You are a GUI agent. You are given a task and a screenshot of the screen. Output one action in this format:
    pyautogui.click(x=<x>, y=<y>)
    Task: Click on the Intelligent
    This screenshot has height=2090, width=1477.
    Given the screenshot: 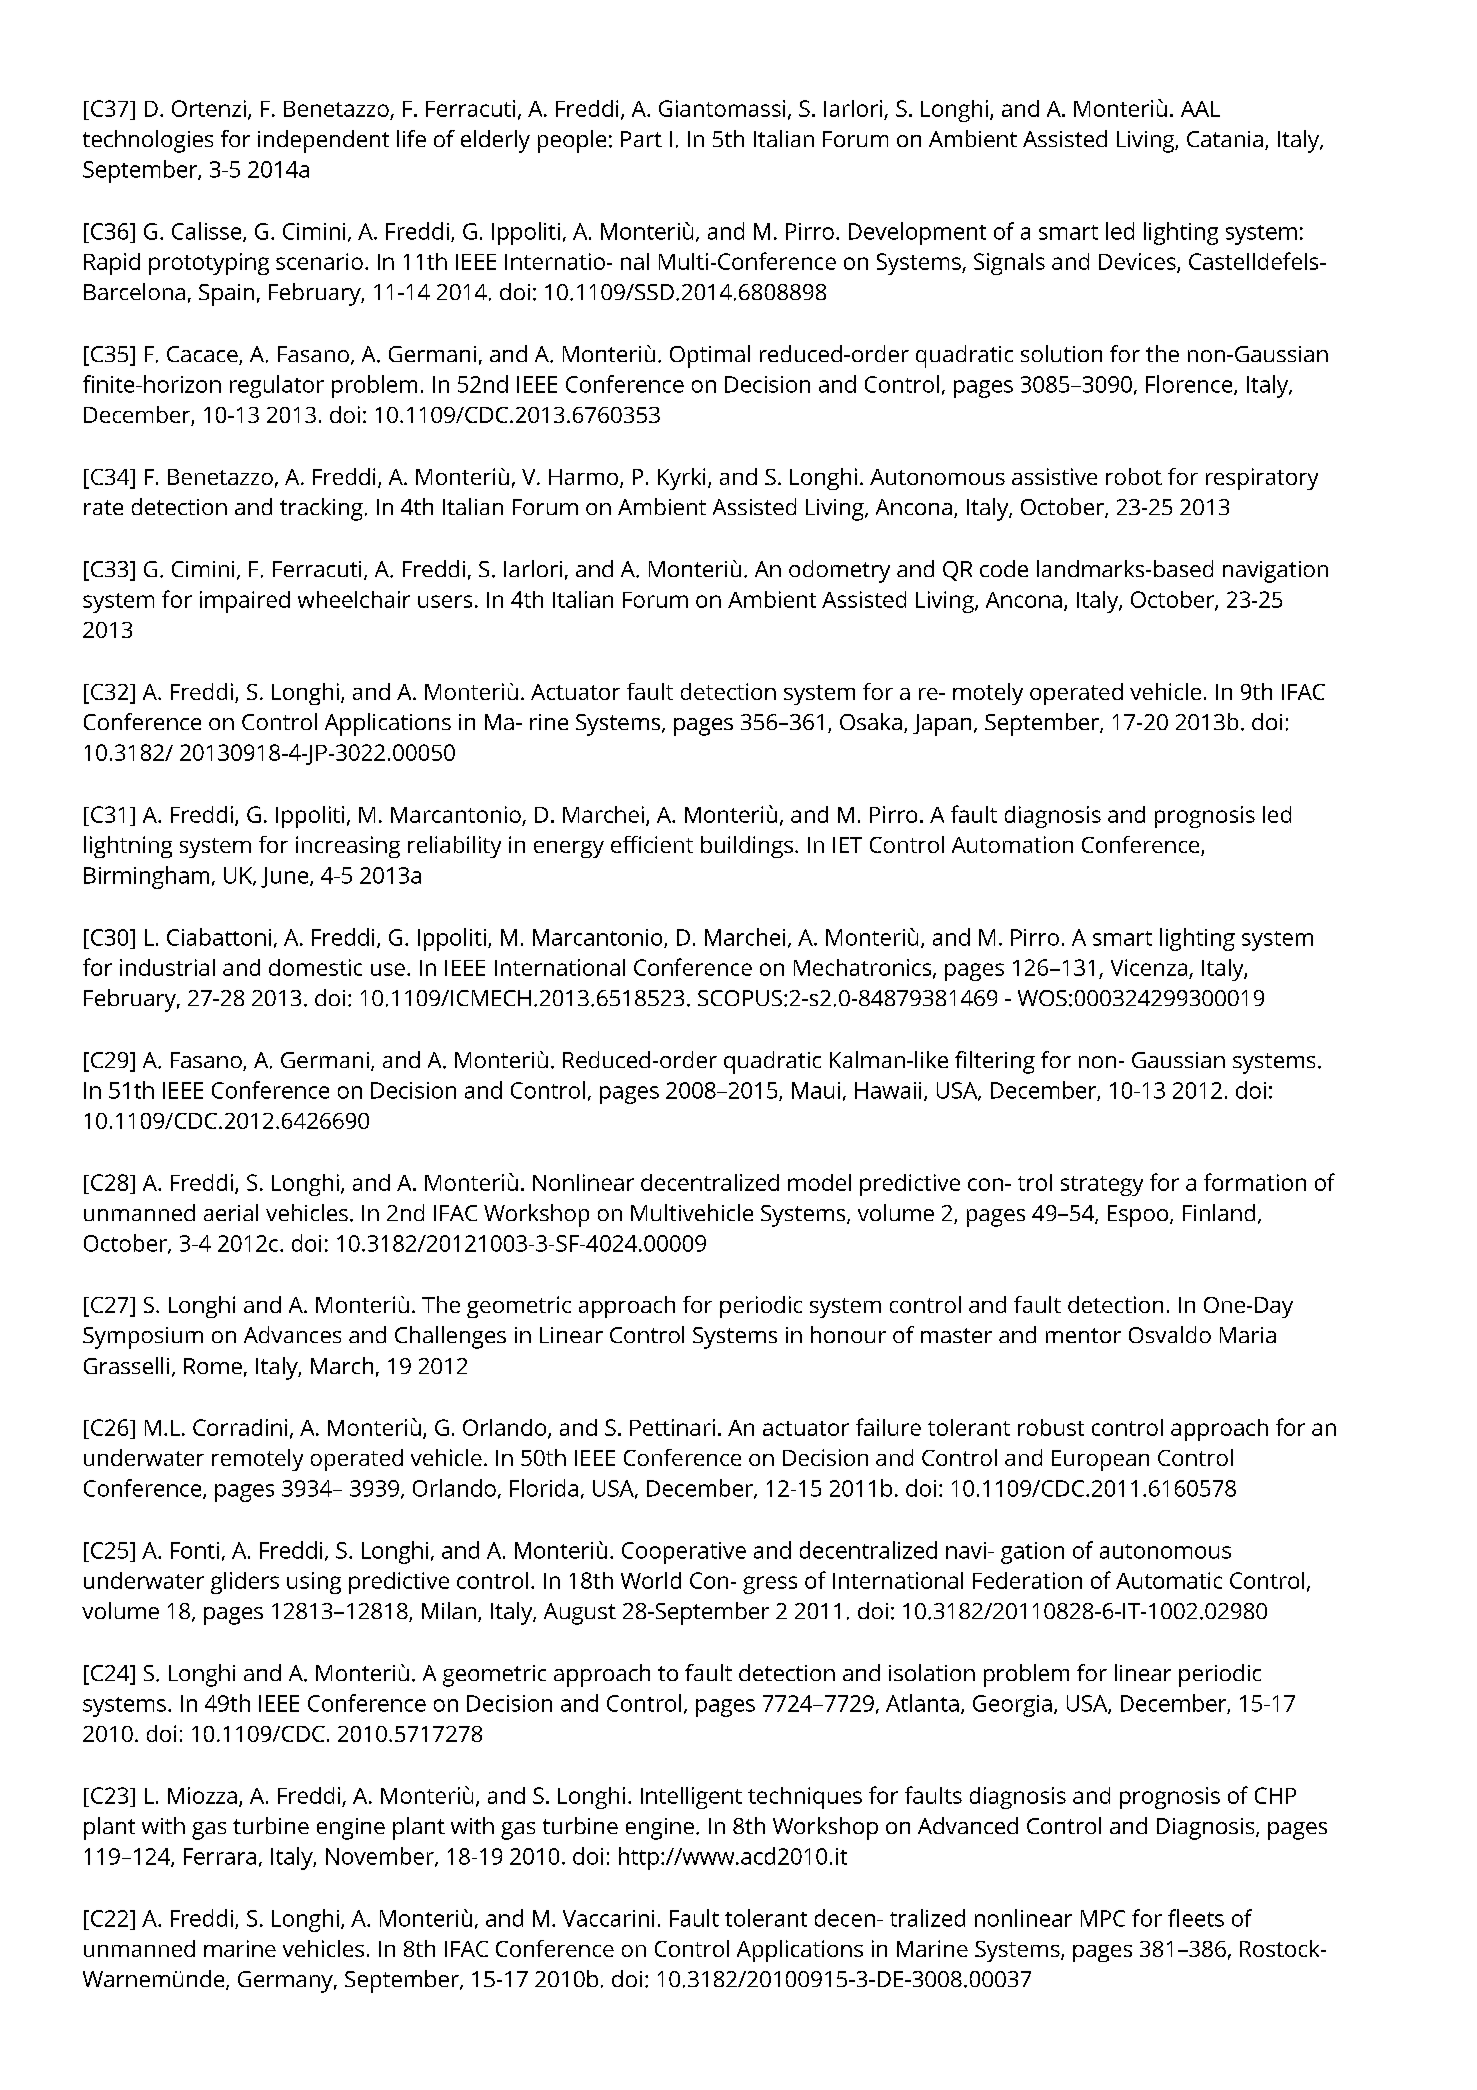 What is the action you would take?
    pyautogui.click(x=691, y=1798)
